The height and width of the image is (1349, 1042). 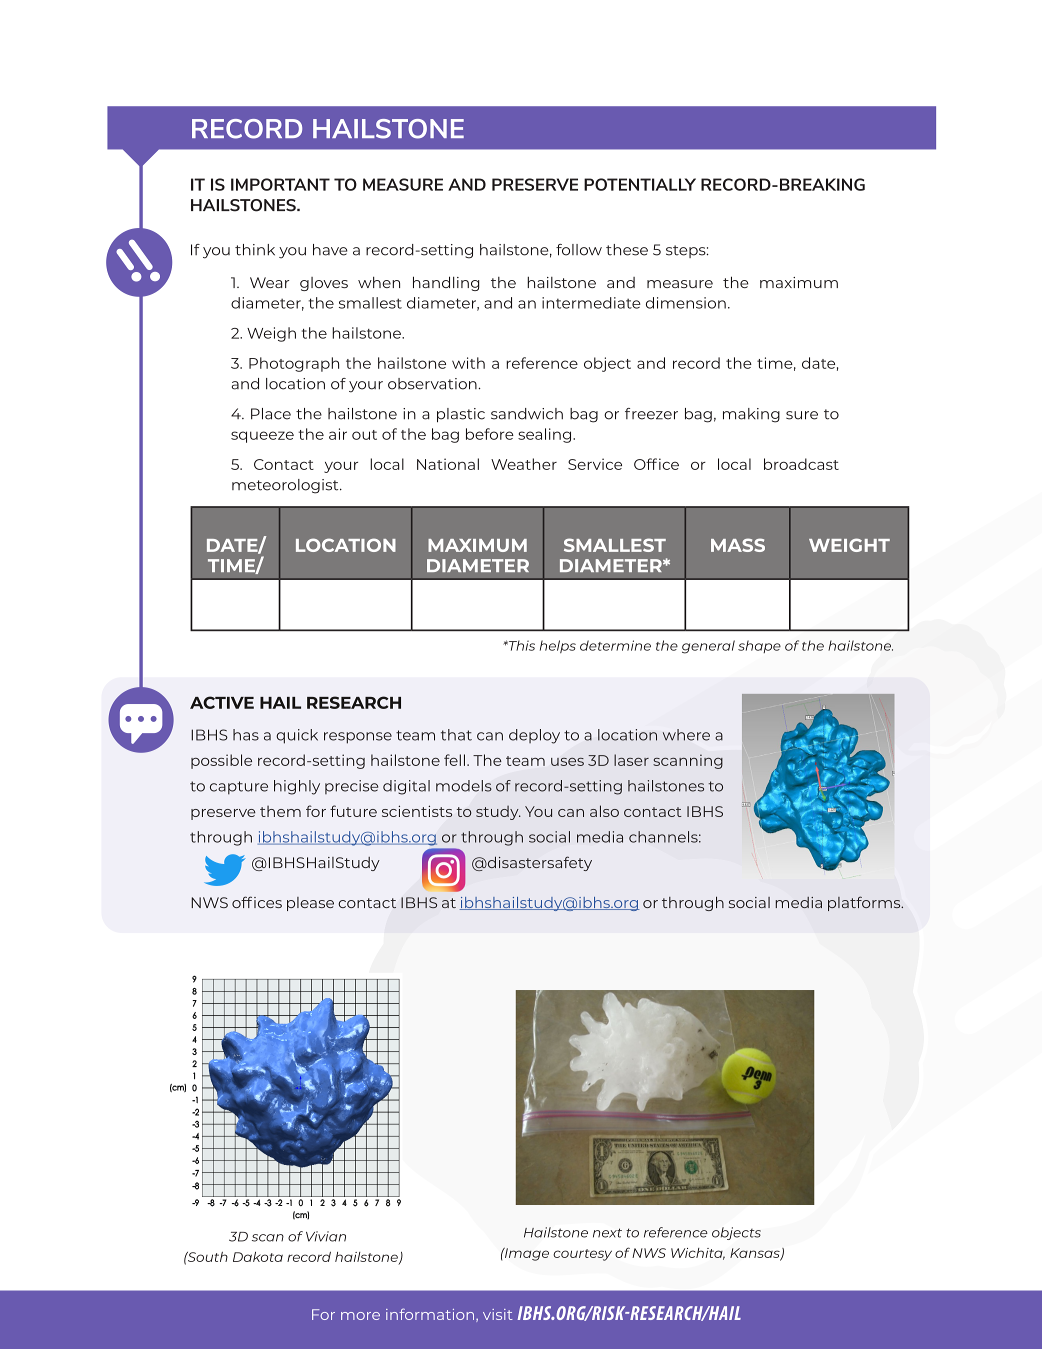 What do you see at coordinates (258, 1257) in the image?
I see `Dakota` at bounding box center [258, 1257].
